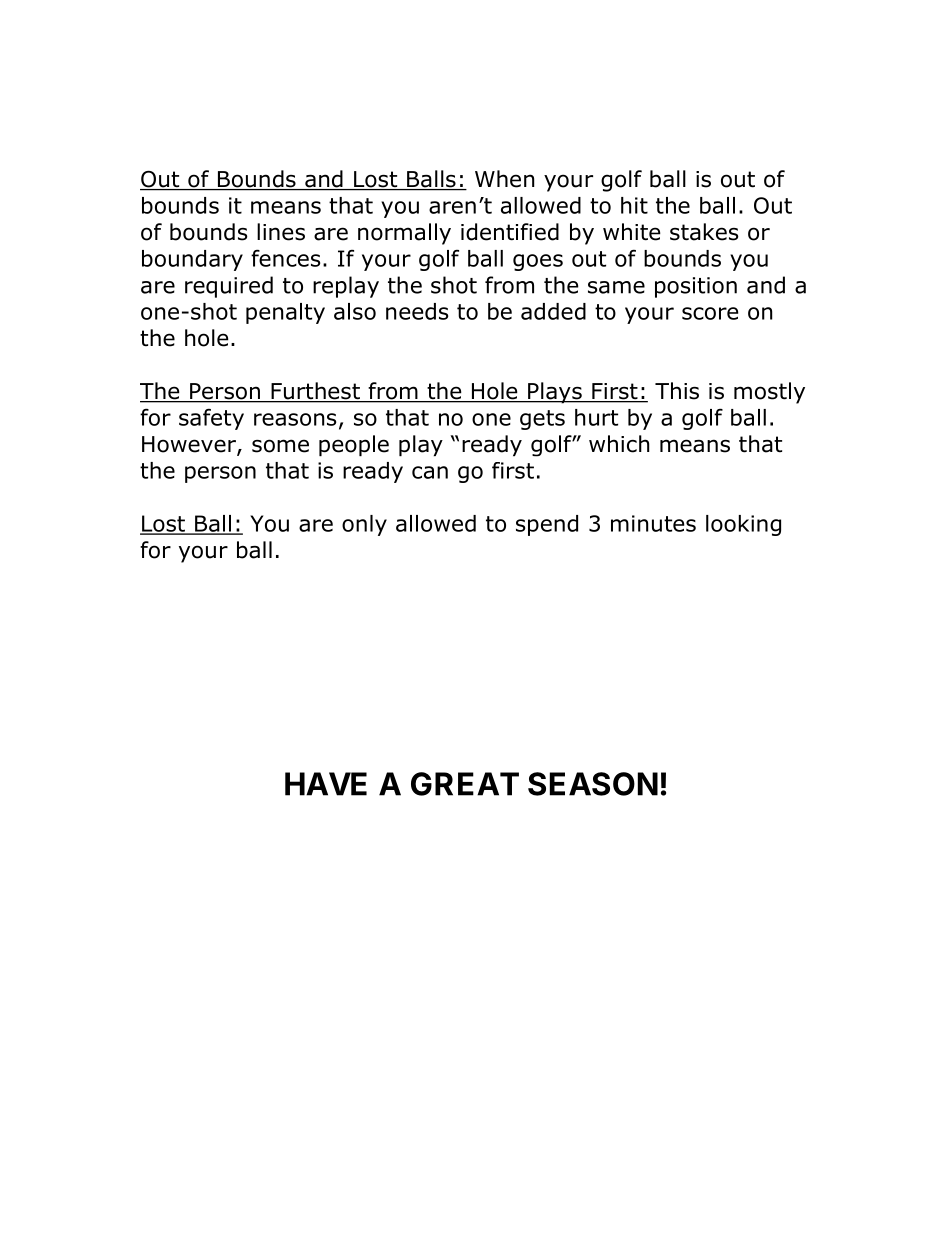 The height and width of the screenshot is (1233, 952). What do you see at coordinates (326, 784) in the screenshot?
I see `HAVE` at bounding box center [326, 784].
